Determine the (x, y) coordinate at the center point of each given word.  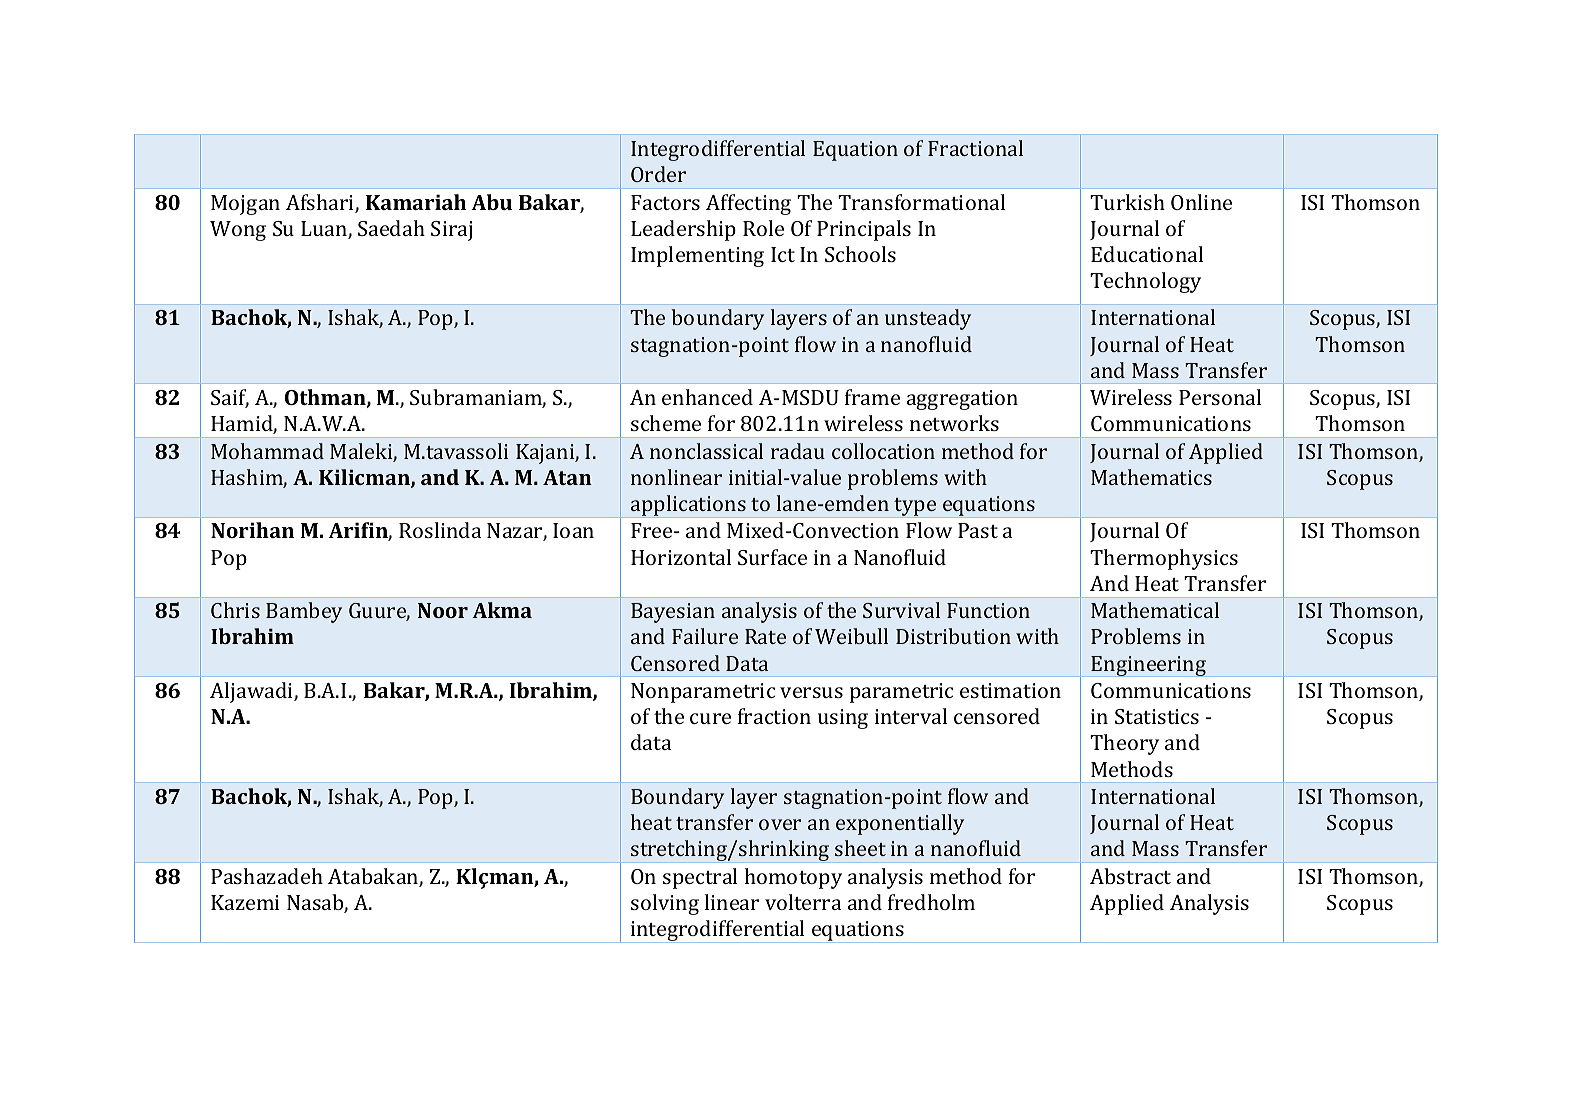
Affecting (748, 204)
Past (978, 530)
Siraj (451, 231)
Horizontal (681, 557)
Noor (443, 610)
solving (665, 904)
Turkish (1127, 202)
